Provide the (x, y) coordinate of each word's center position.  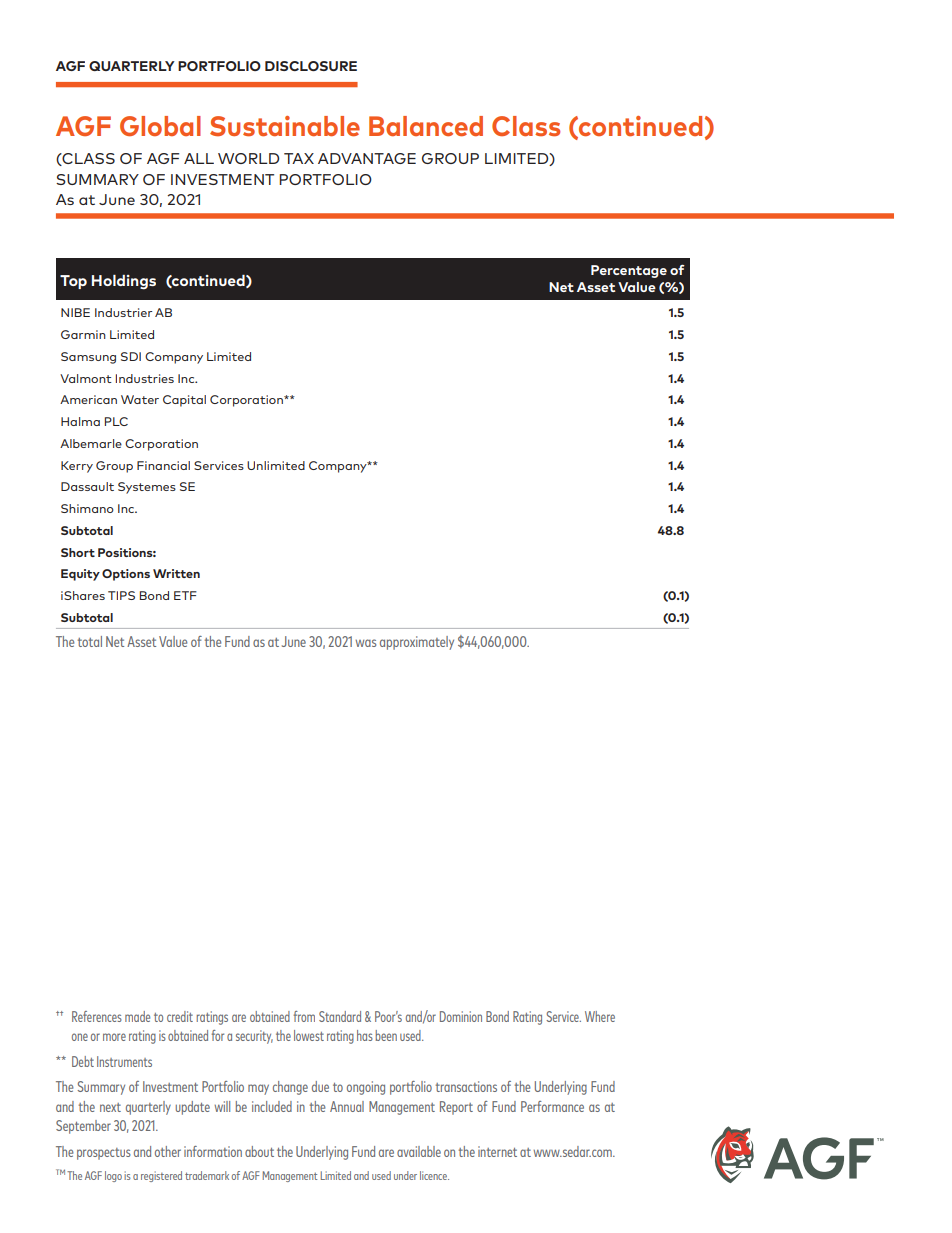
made (137, 1016)
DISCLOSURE (311, 66)
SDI (131, 356)
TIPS (121, 595)
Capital (184, 401)
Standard (340, 1016)
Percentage (629, 271)
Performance (552, 1106)
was (366, 643)
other (168, 1151)
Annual (347, 1106)
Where (600, 1016)
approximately (417, 643)
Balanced (426, 126)
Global (160, 126)
